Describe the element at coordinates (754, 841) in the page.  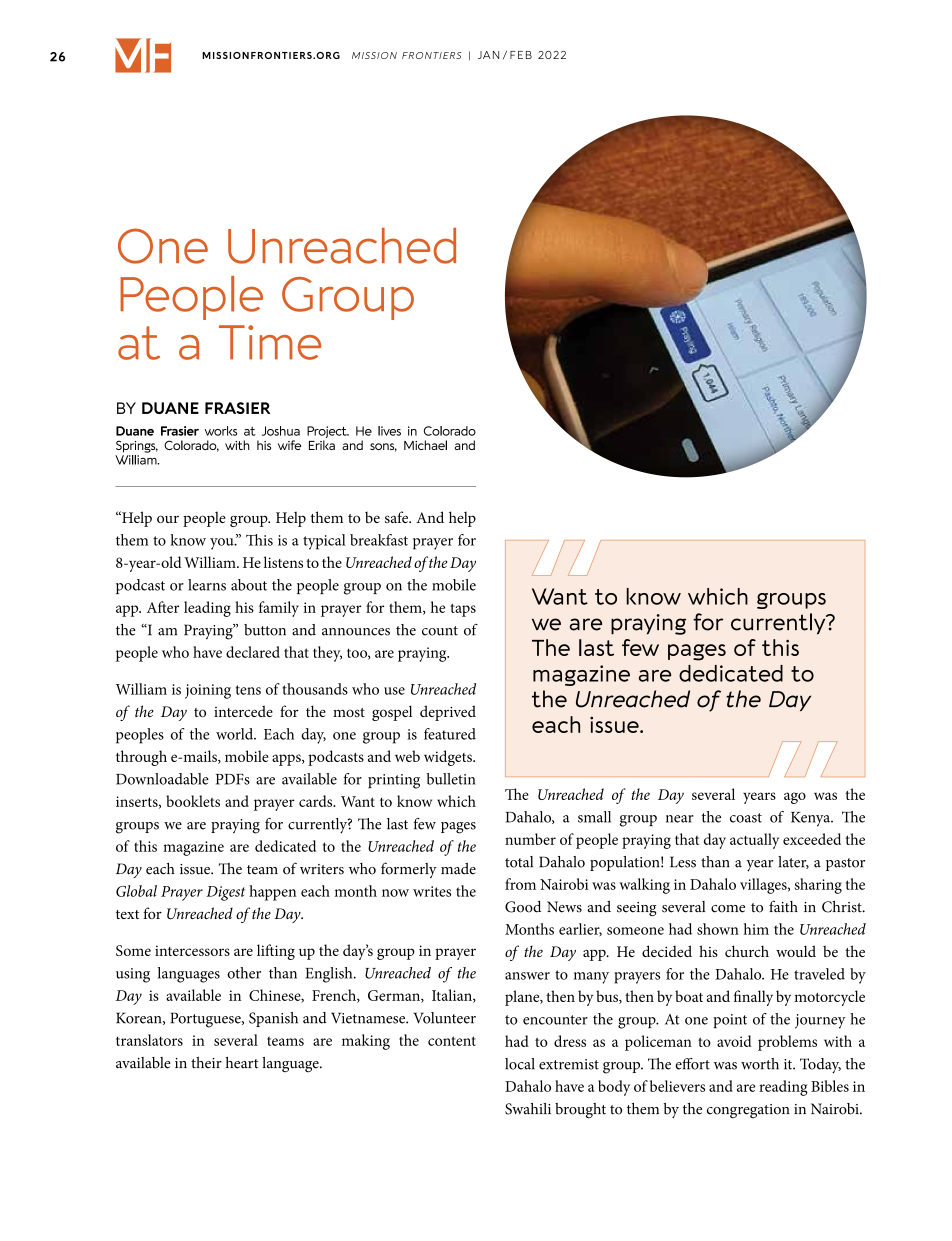
I see `actually` at that location.
